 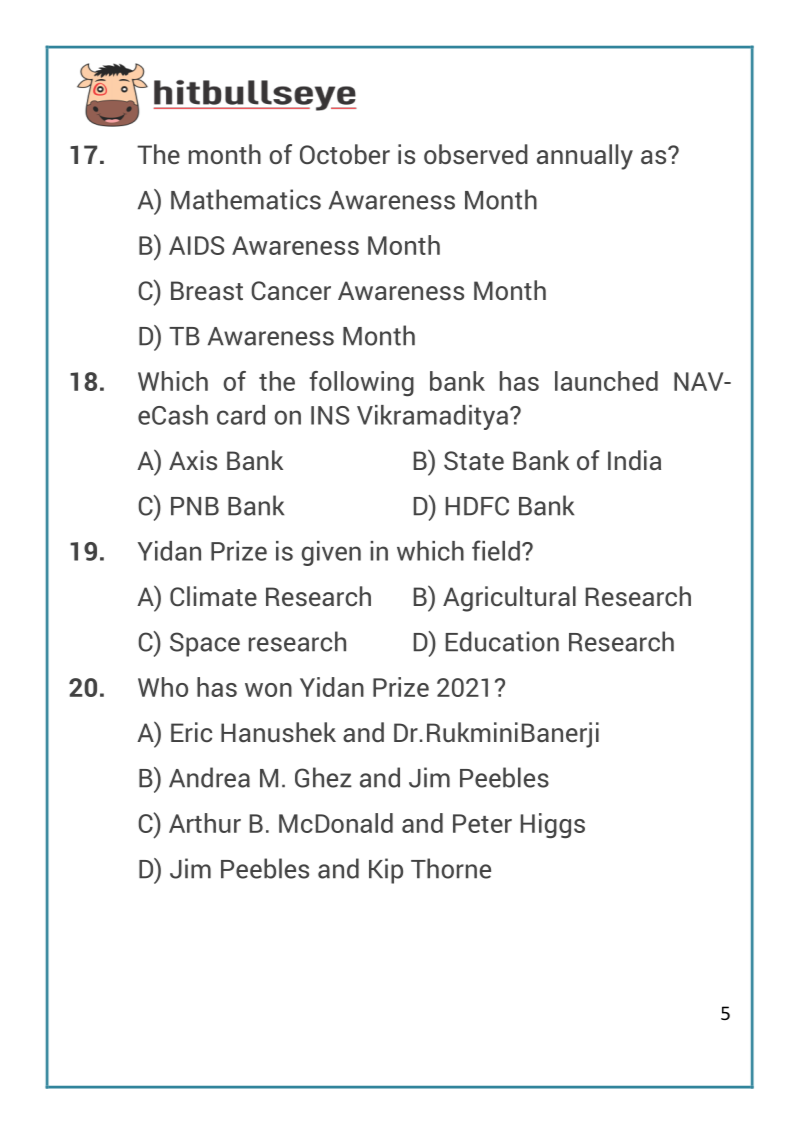 I want to click on Agricultural, so click(x=509, y=599).
